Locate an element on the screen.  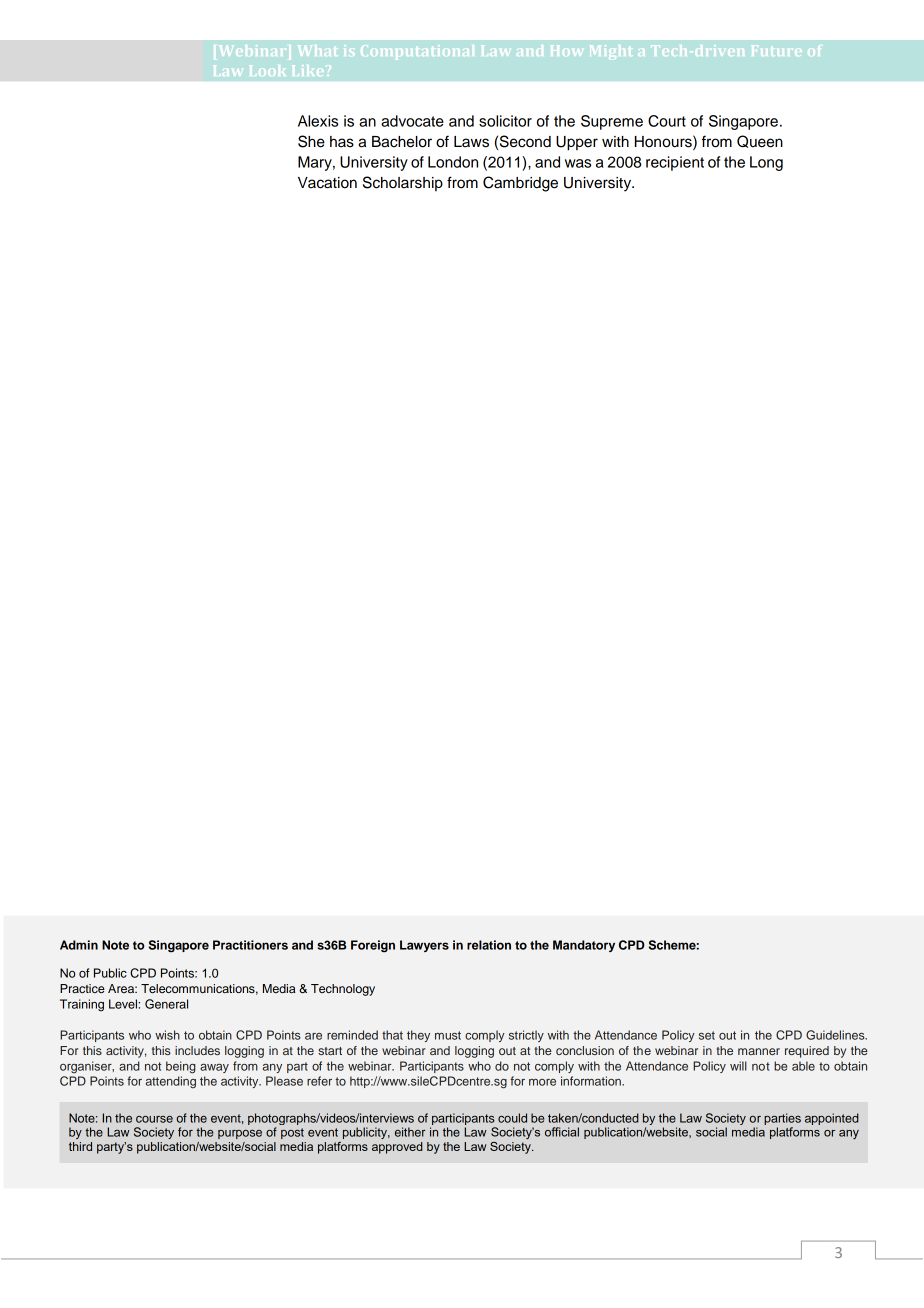
London is located at coordinates (453, 162).
